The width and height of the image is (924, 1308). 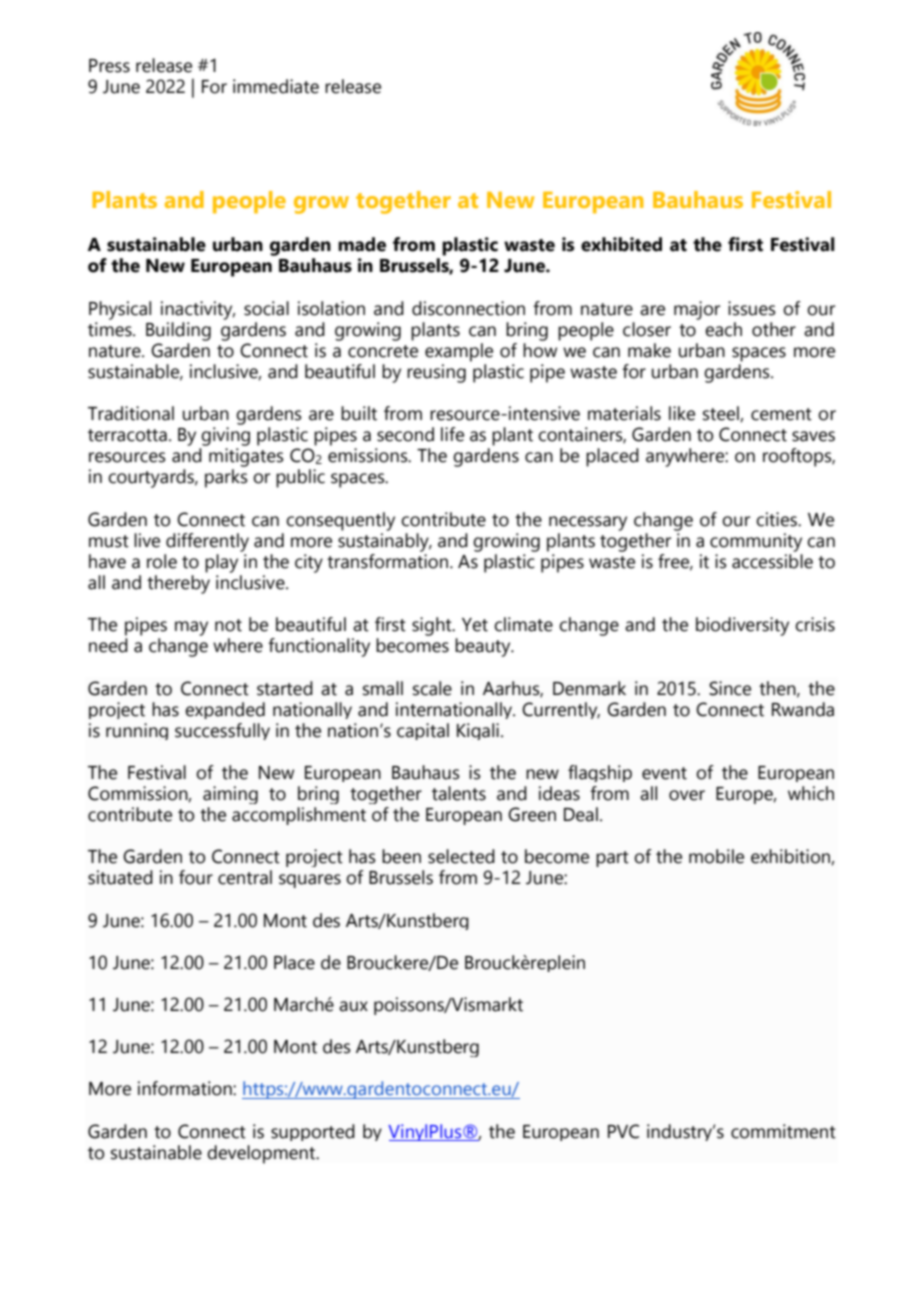 What do you see at coordinates (230, 795) in the image?
I see `aiming` at bounding box center [230, 795].
